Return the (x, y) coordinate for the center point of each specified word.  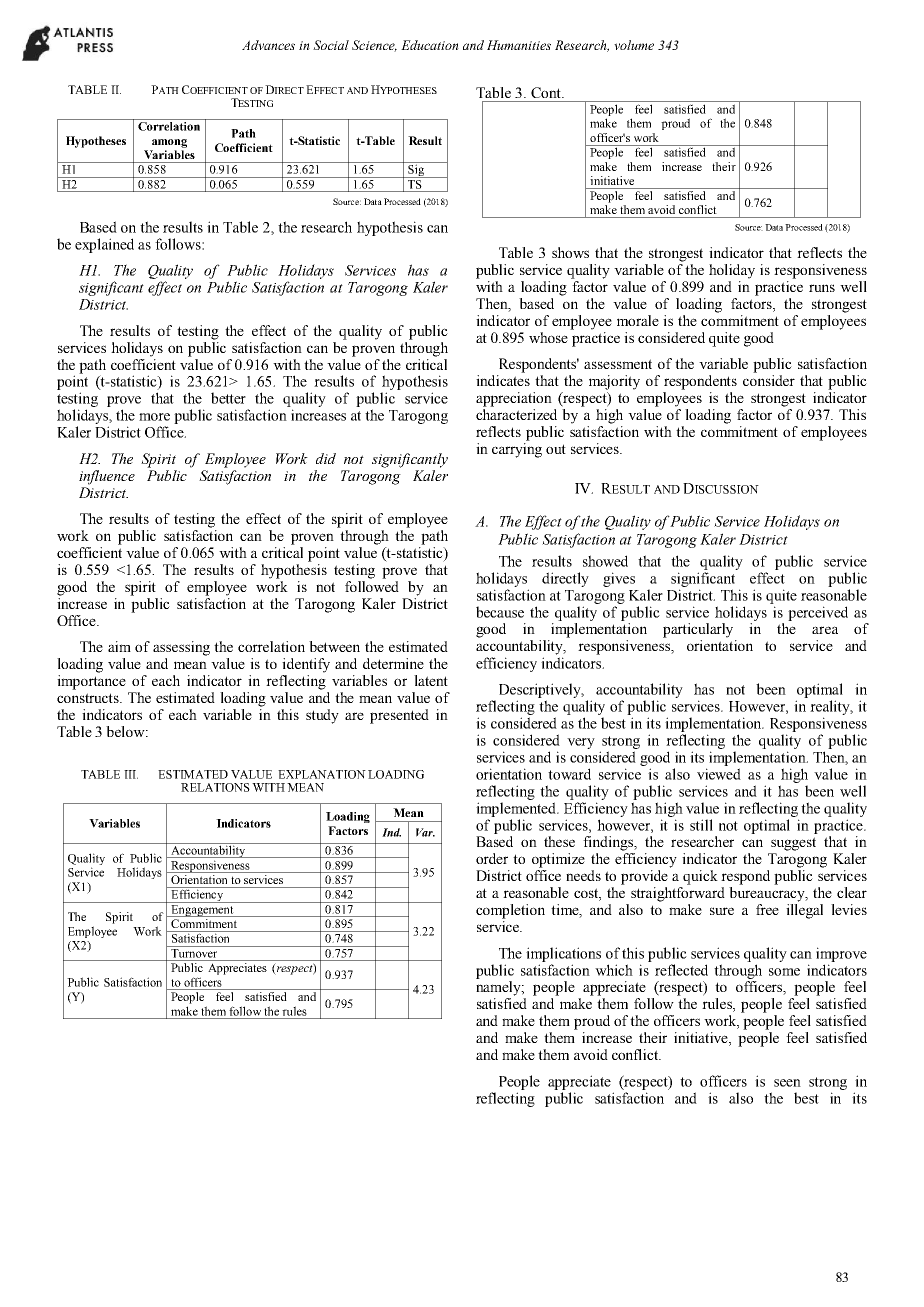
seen (787, 1083)
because (500, 612)
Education (430, 45)
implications (563, 954)
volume (634, 45)
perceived (818, 613)
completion (510, 911)
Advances (268, 45)
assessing (181, 648)
